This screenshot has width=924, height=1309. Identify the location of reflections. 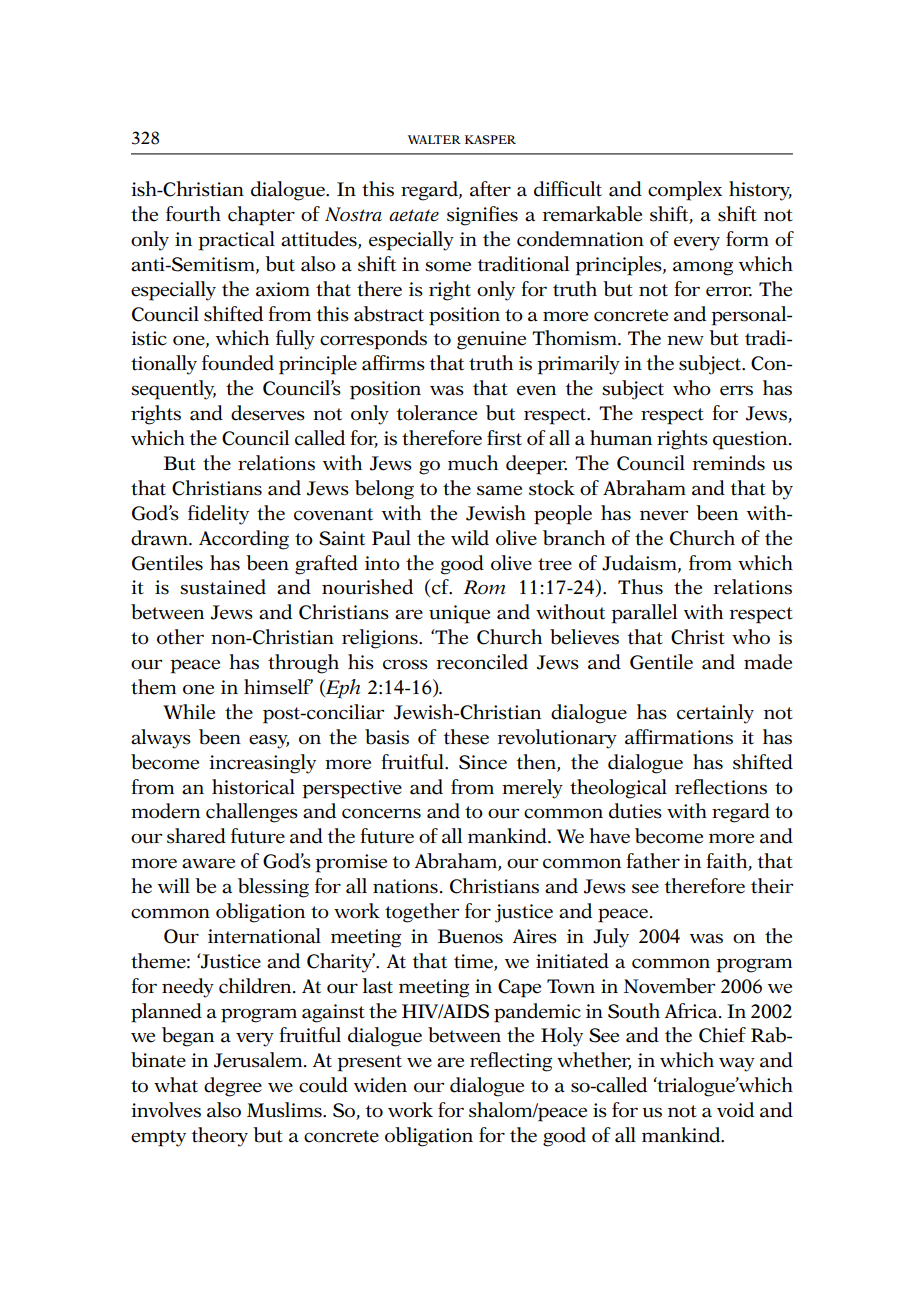
(721, 787).
